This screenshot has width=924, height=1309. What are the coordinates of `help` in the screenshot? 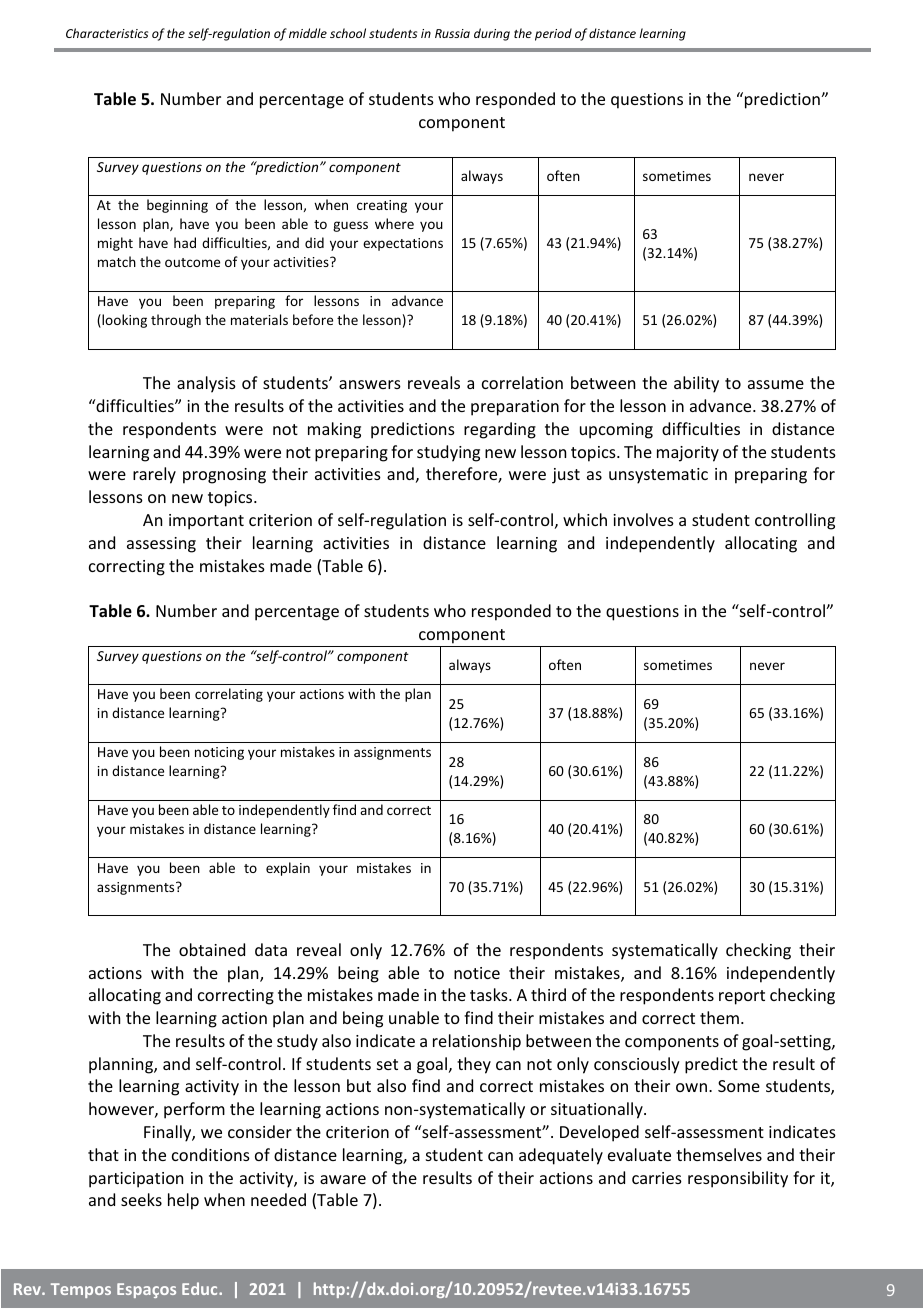 It's located at (183, 1201).
